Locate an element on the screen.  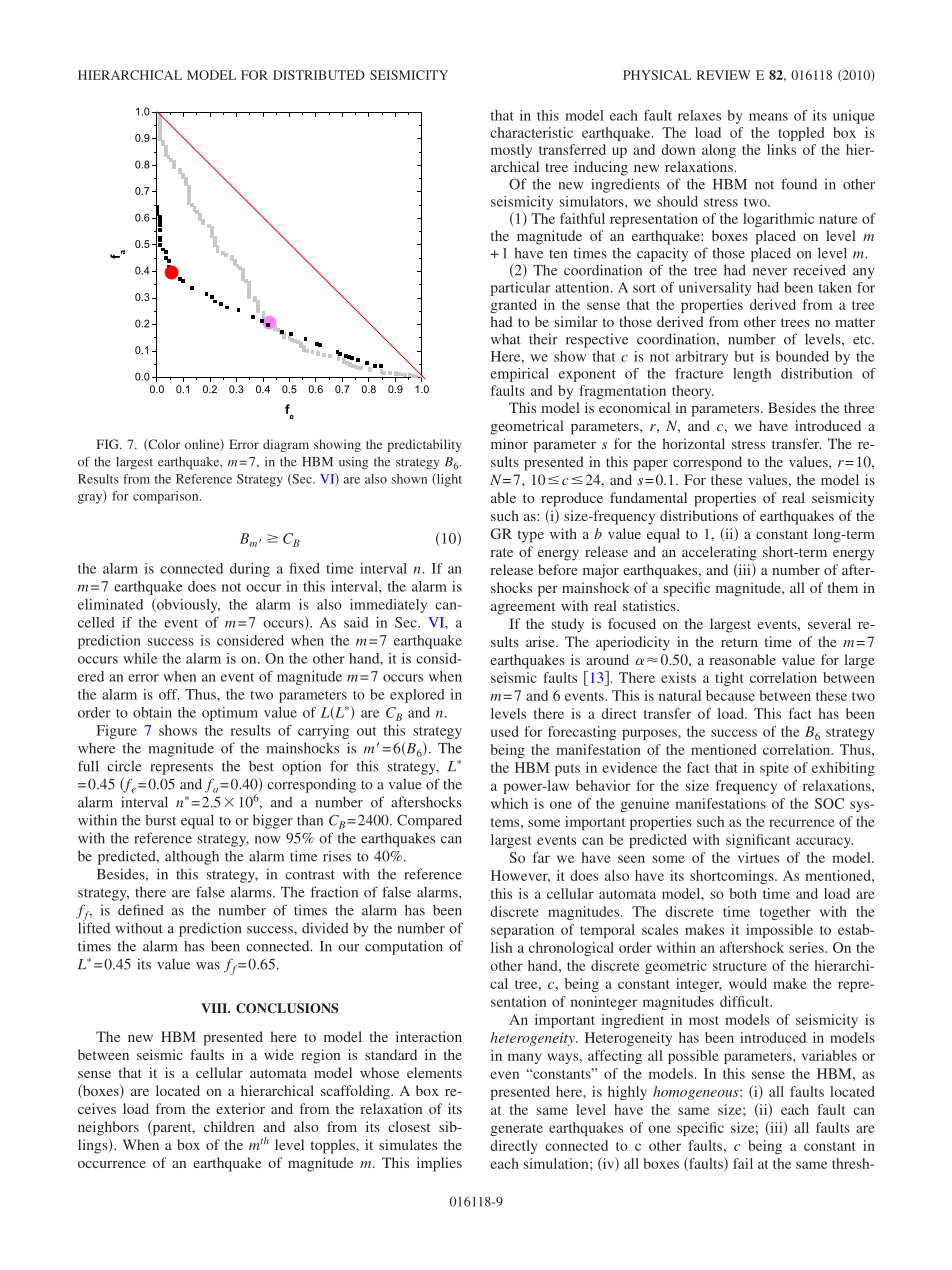
implies is located at coordinates (439, 1164).
